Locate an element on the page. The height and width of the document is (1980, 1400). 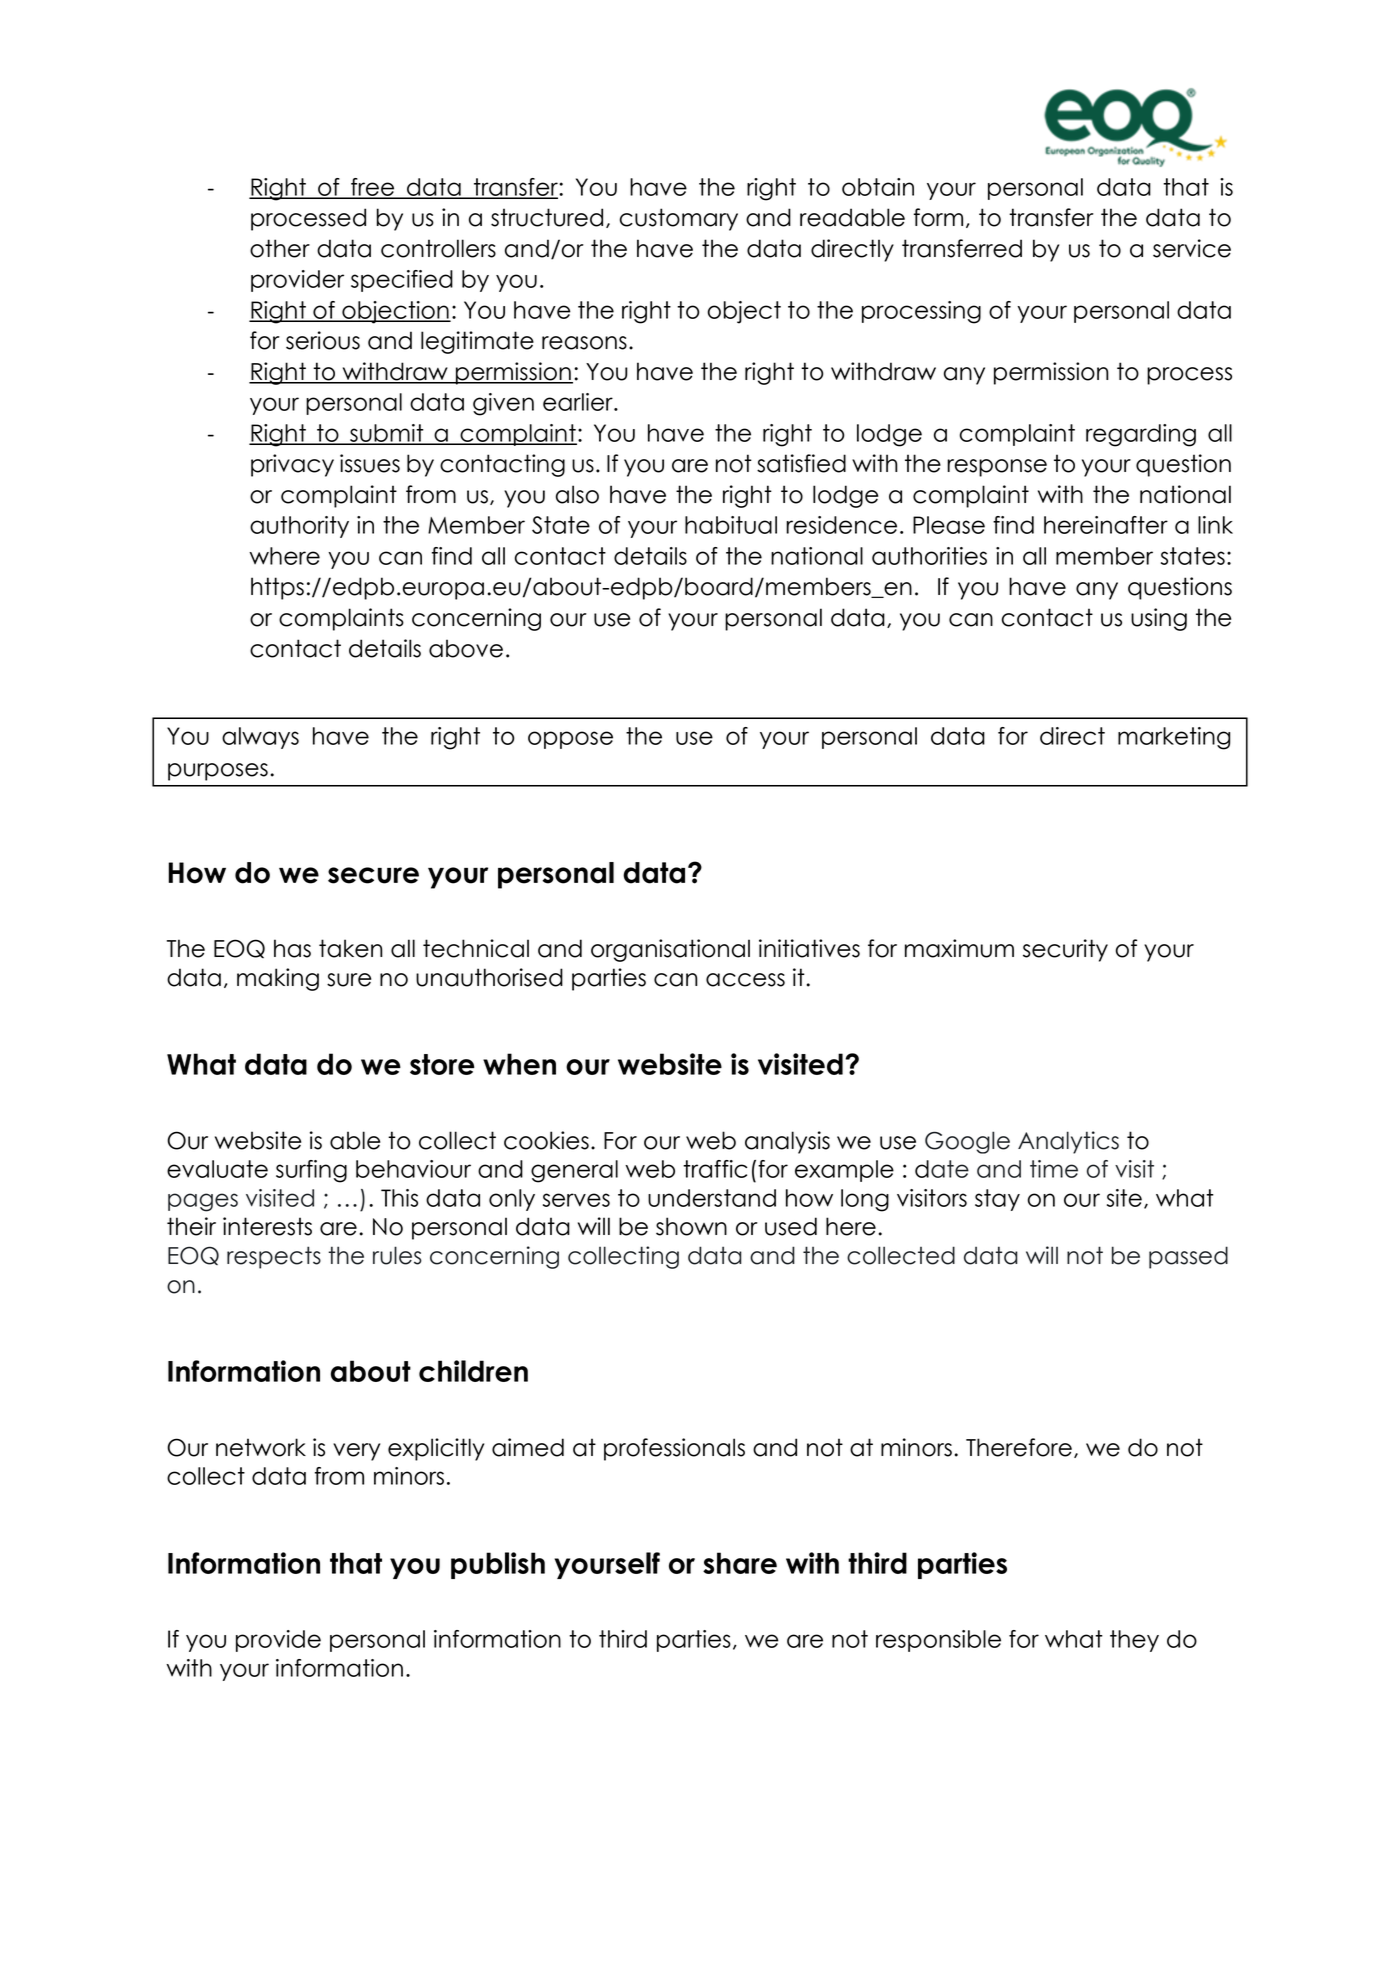
other is located at coordinates (280, 248).
